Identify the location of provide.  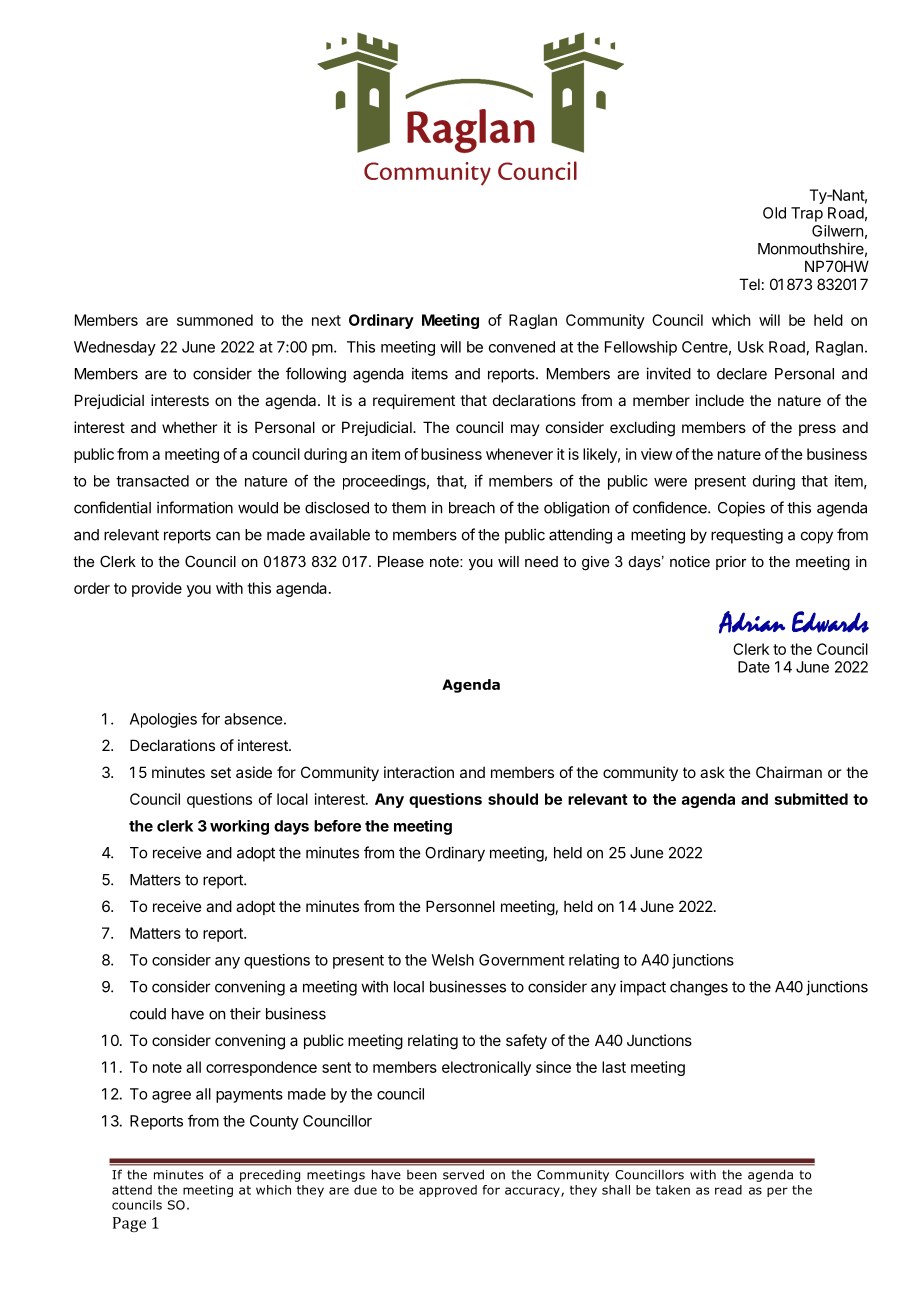
(157, 589).
